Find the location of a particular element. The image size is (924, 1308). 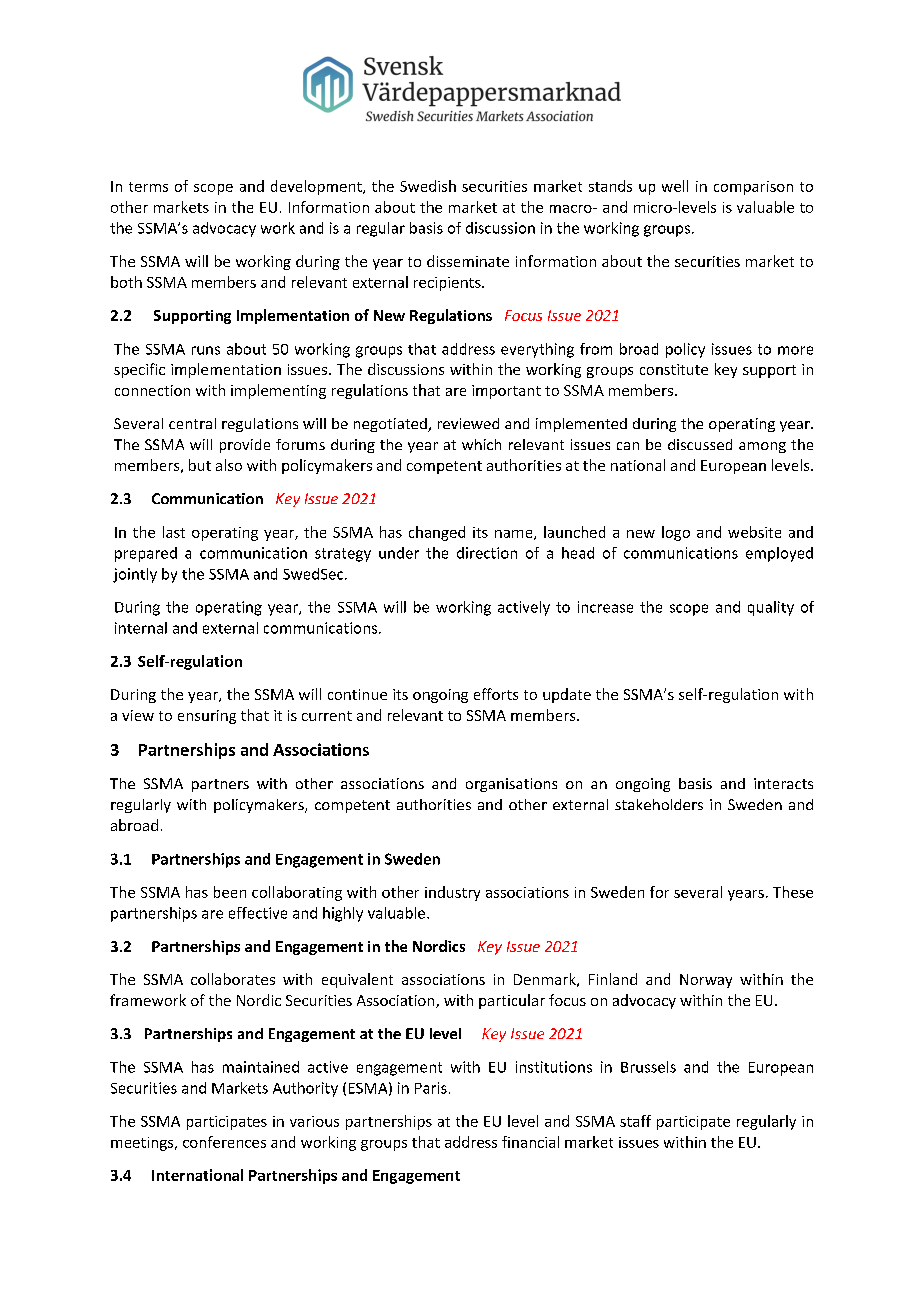

well is located at coordinates (675, 186).
